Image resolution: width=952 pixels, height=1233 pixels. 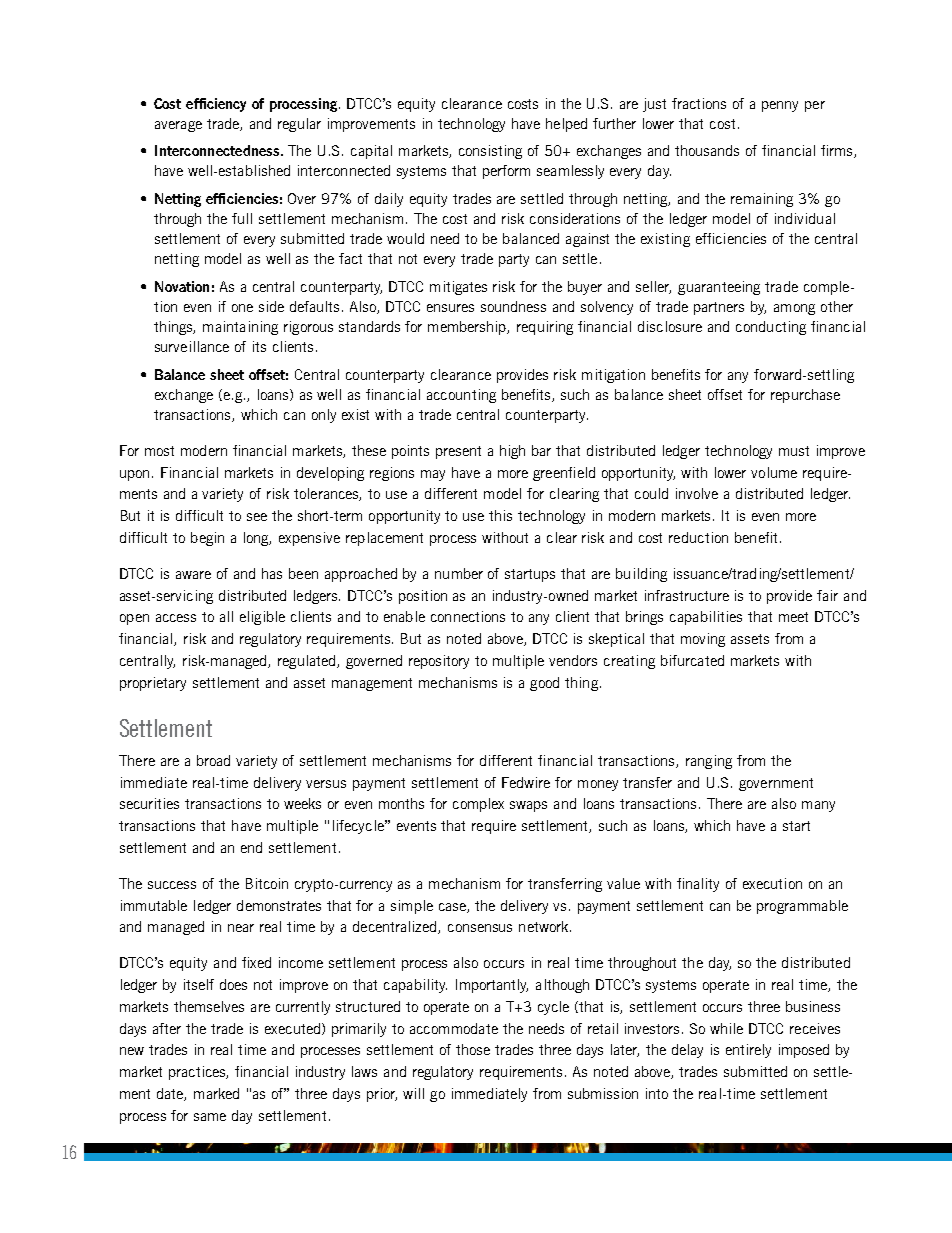 What do you see at coordinates (176, 618) in the document?
I see `access` at bounding box center [176, 618].
